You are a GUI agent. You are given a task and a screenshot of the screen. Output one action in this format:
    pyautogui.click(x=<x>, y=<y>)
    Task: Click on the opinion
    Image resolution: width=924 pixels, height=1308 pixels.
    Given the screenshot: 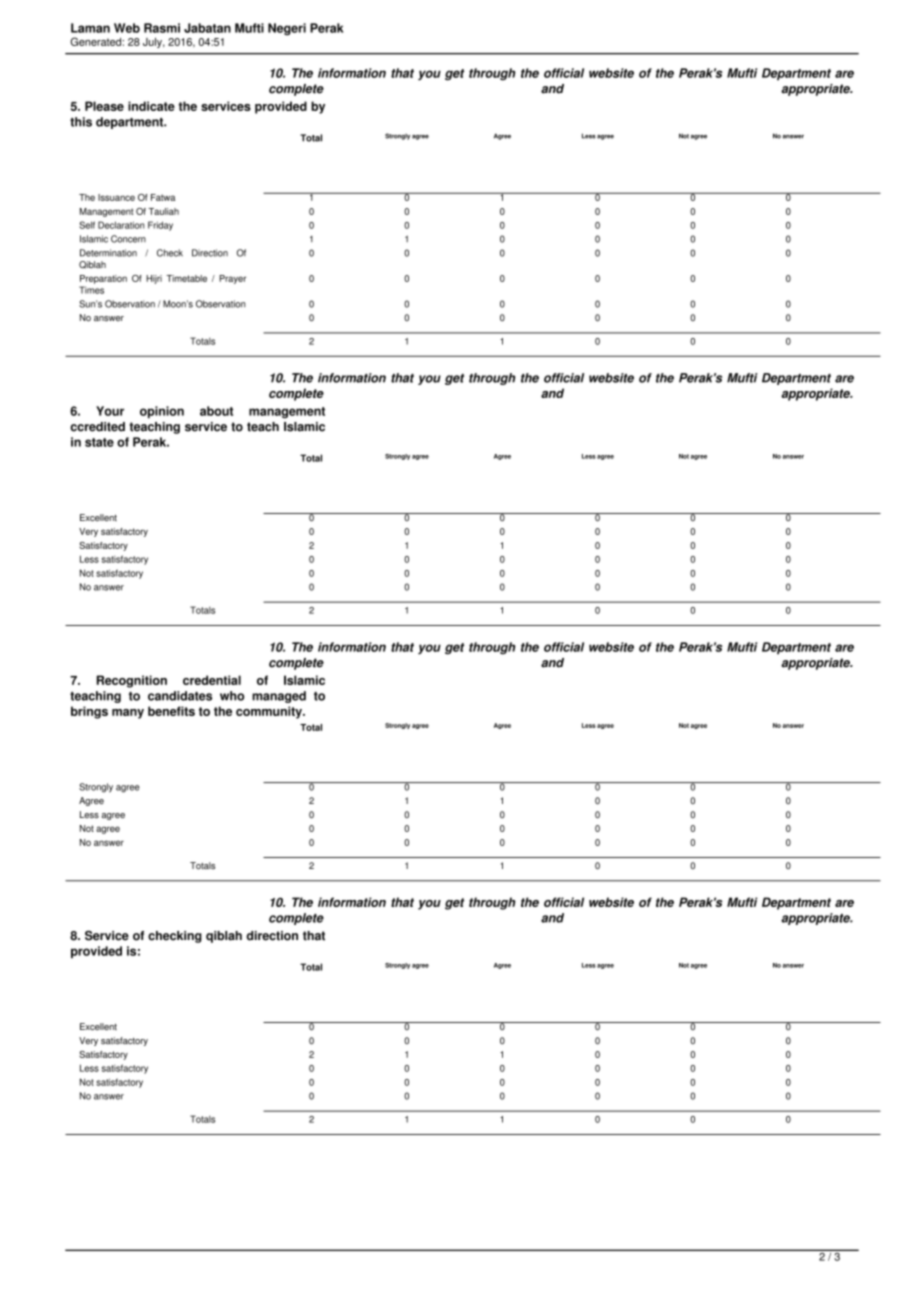 What is the action you would take?
    pyautogui.click(x=162, y=412)
